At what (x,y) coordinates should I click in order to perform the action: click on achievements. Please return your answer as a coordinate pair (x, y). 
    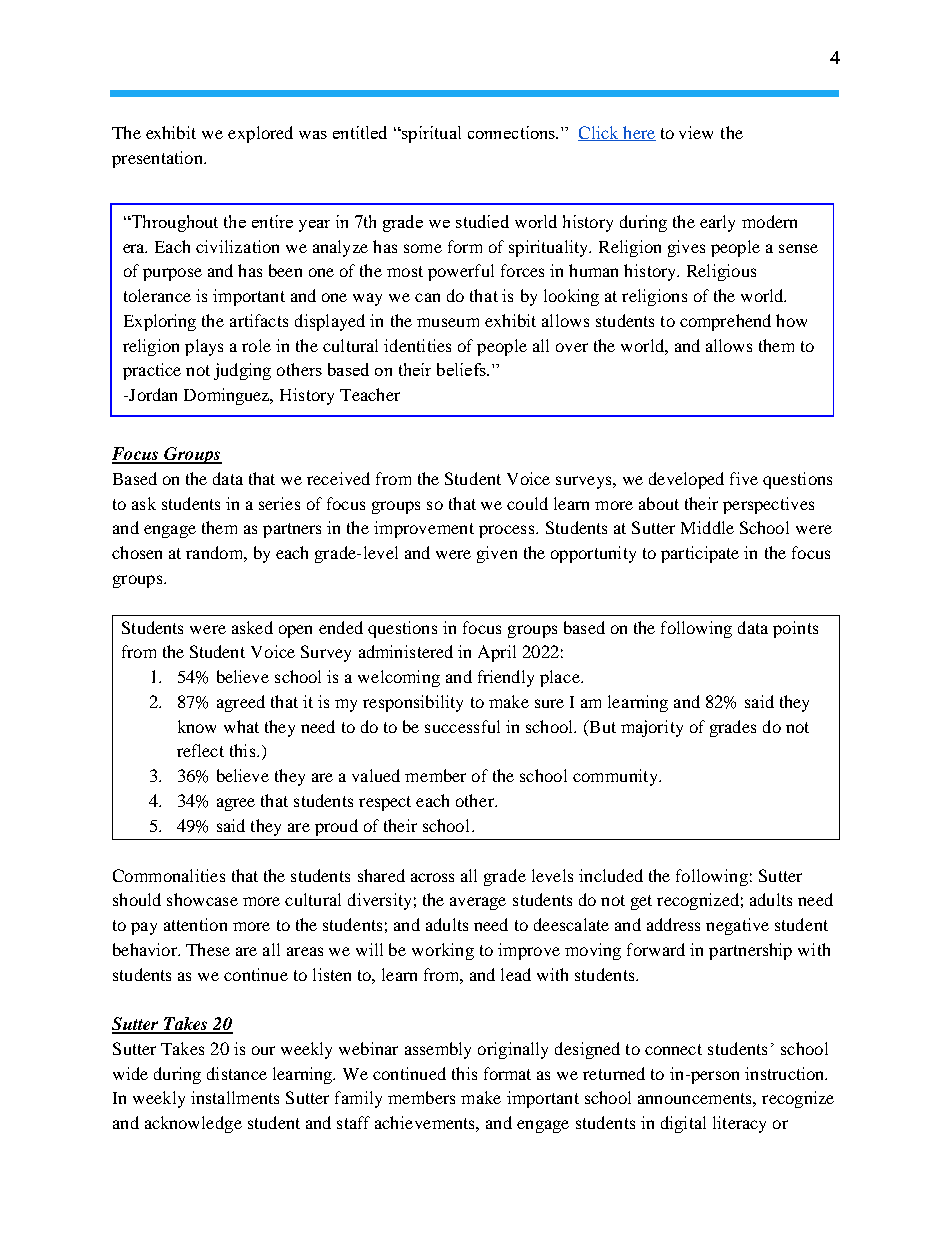
    Looking at the image, I should click on (426, 1122).
